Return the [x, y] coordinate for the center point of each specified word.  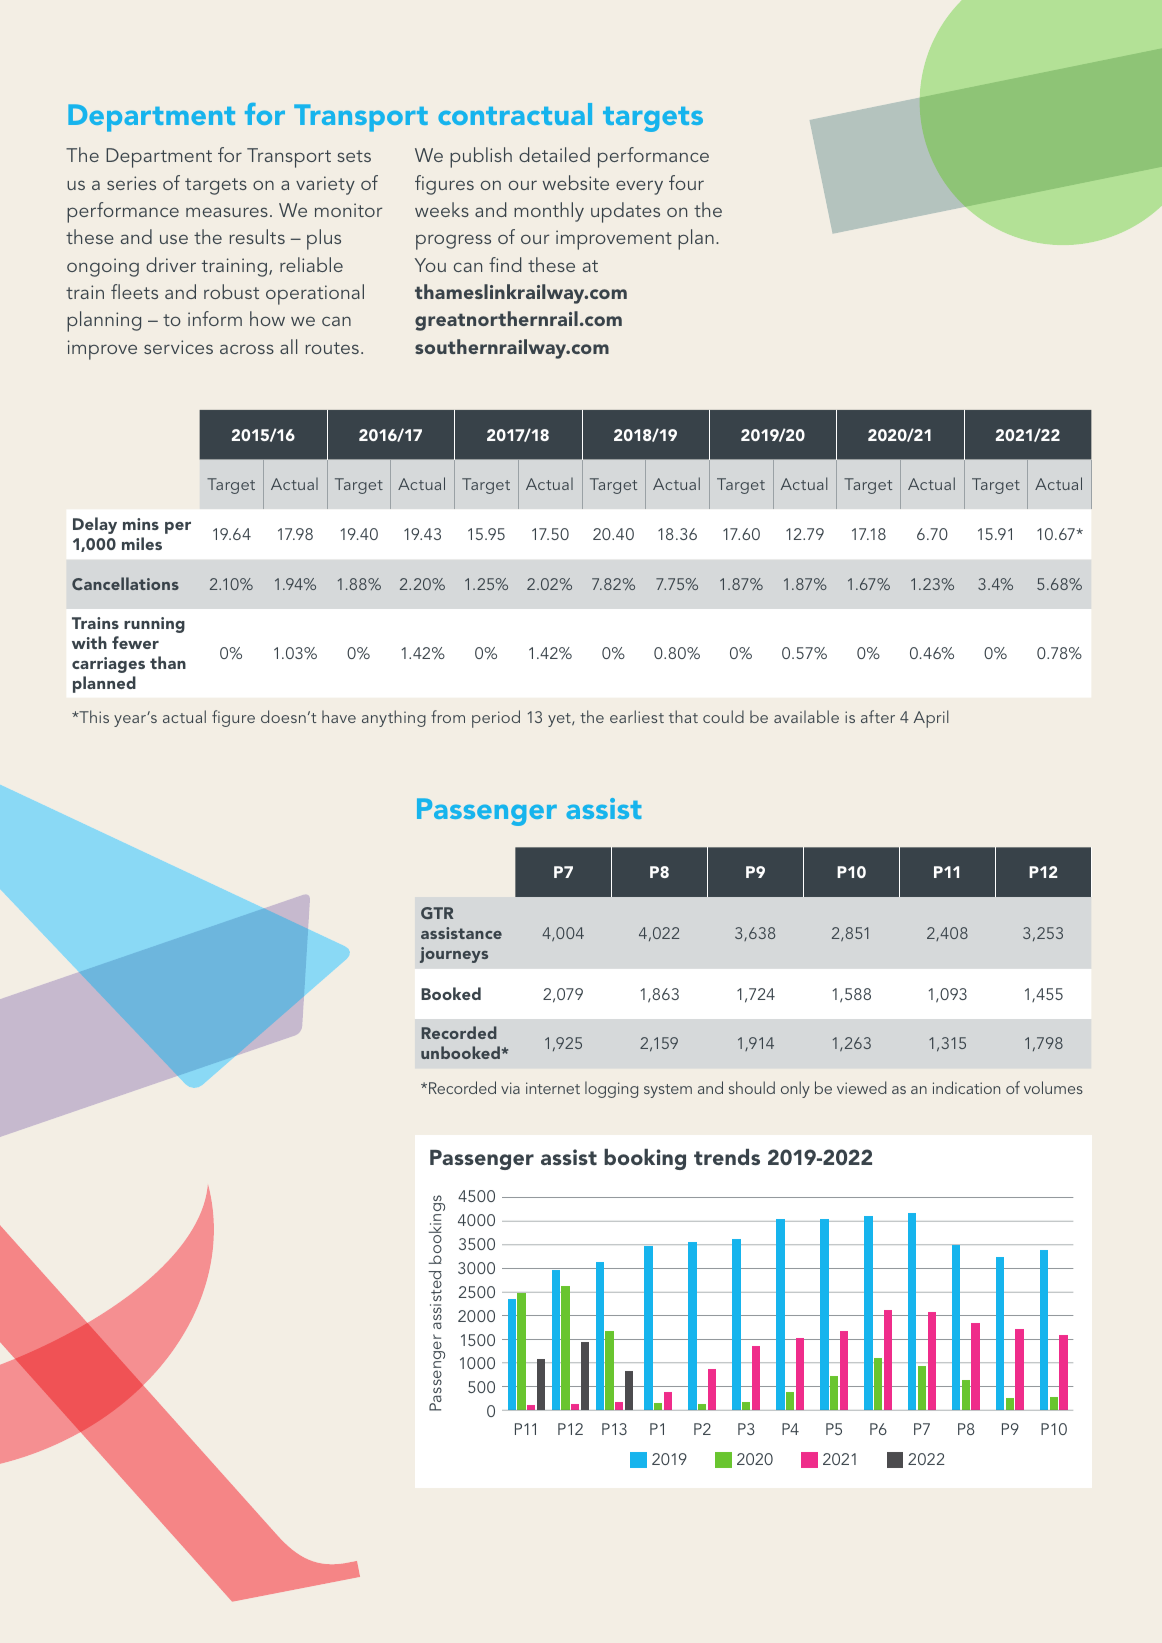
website [576, 182]
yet [560, 720]
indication [966, 1087]
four [686, 182]
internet [553, 1088]
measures [227, 212]
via [510, 1088]
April [930, 719]
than [168, 662]
